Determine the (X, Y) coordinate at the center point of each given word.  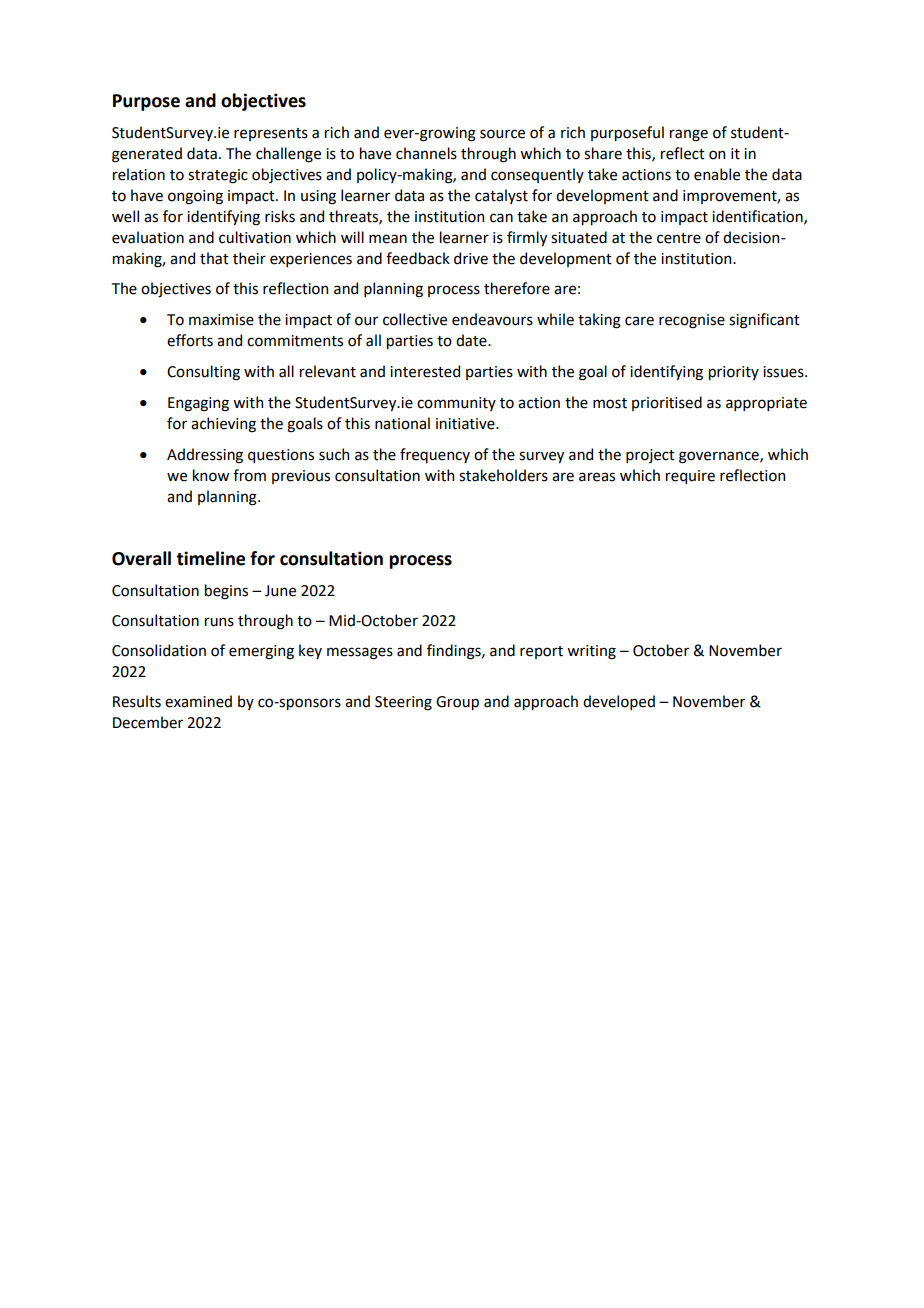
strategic (218, 176)
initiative (466, 424)
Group (457, 703)
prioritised (667, 403)
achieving (223, 425)
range (689, 135)
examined (198, 701)
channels (426, 153)
